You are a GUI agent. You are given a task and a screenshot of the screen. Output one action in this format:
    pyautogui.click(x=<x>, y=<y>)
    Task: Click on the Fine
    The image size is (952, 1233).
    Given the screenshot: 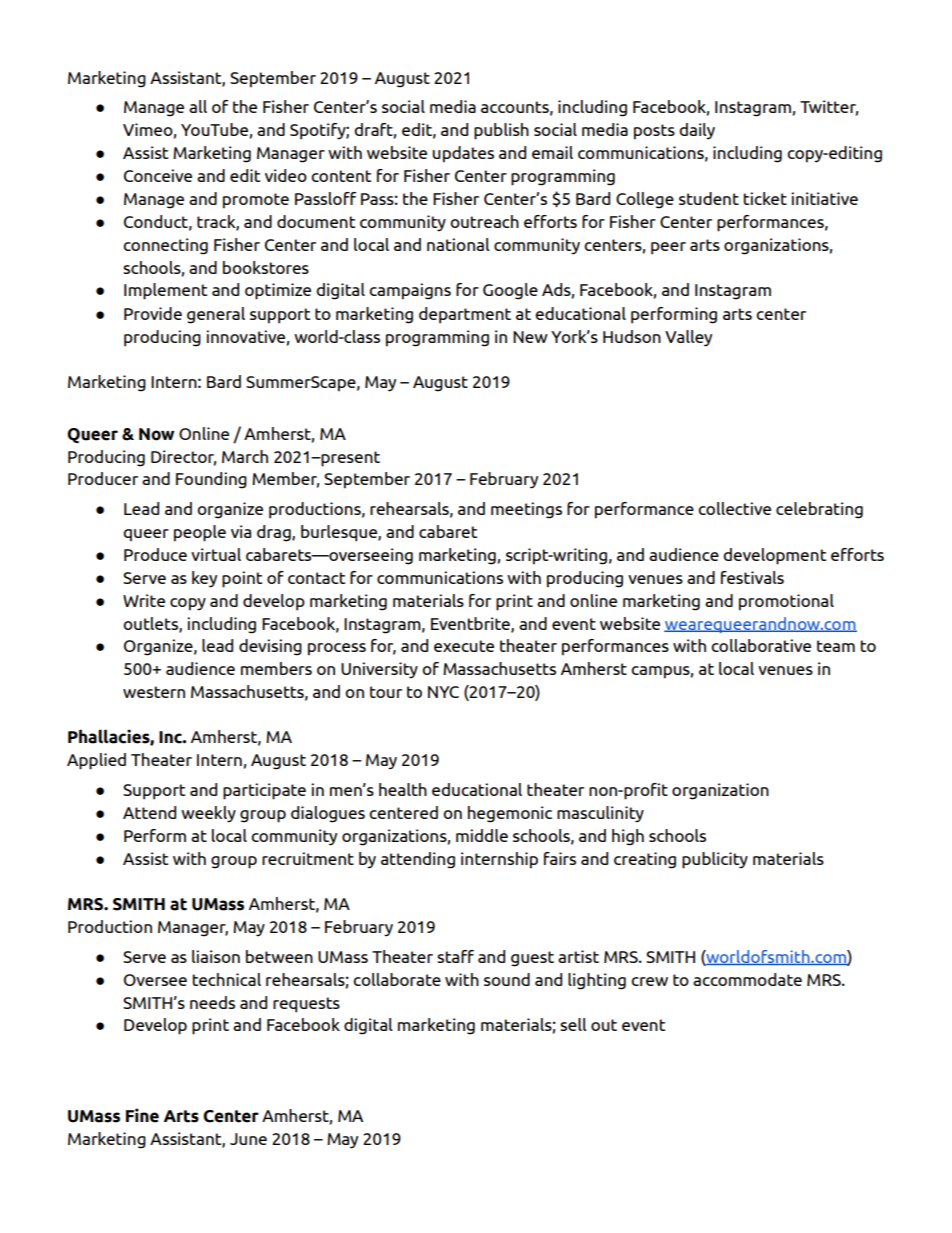 What is the action you would take?
    pyautogui.click(x=142, y=1115)
